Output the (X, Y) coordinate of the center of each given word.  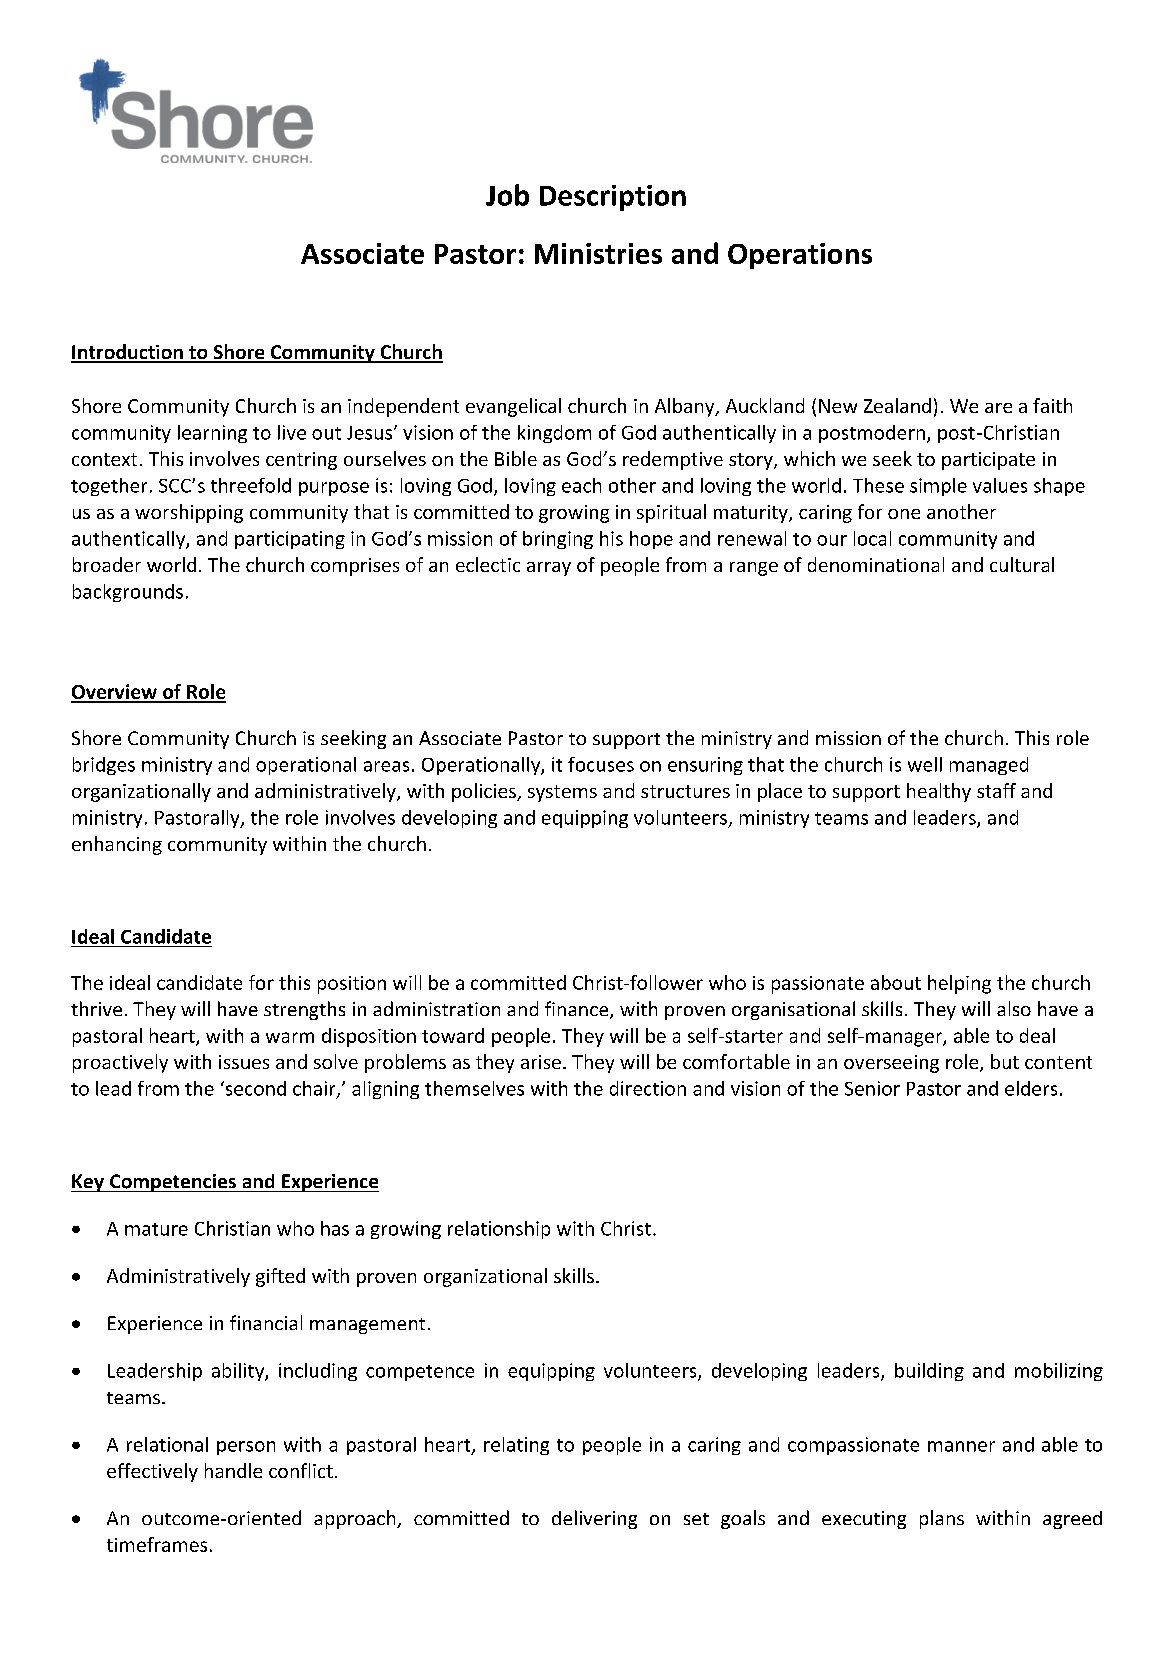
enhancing (117, 845)
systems (562, 793)
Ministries (598, 253)
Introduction (128, 353)
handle (233, 1470)
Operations (800, 256)
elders (1031, 1088)
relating (516, 1446)
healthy (939, 792)
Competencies (173, 1183)
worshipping (189, 513)
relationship (499, 1230)
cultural (1022, 564)
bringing (558, 540)
